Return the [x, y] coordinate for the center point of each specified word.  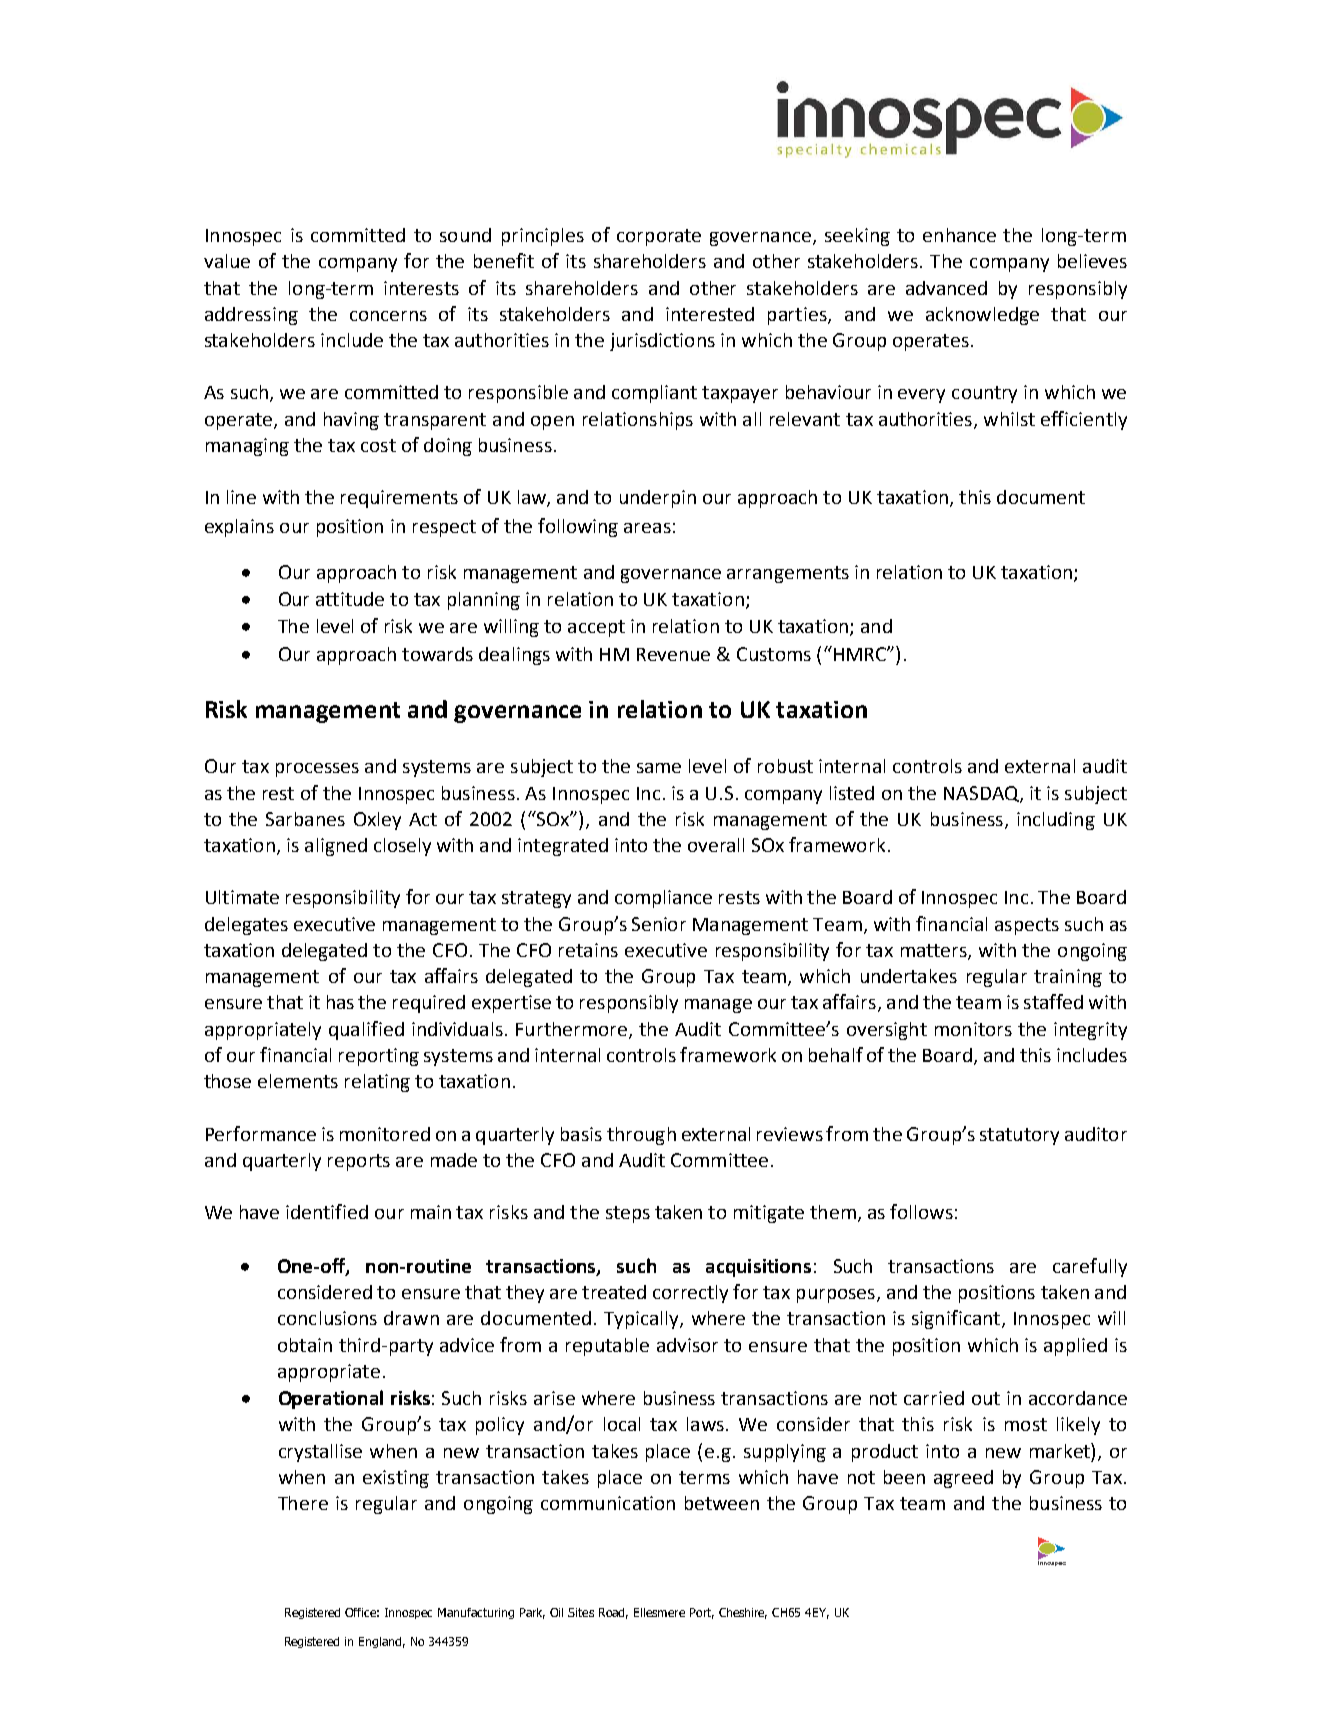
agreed [963, 1479]
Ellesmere [659, 1612]
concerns [388, 316]
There [303, 1503]
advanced [946, 288]
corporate [659, 237]
